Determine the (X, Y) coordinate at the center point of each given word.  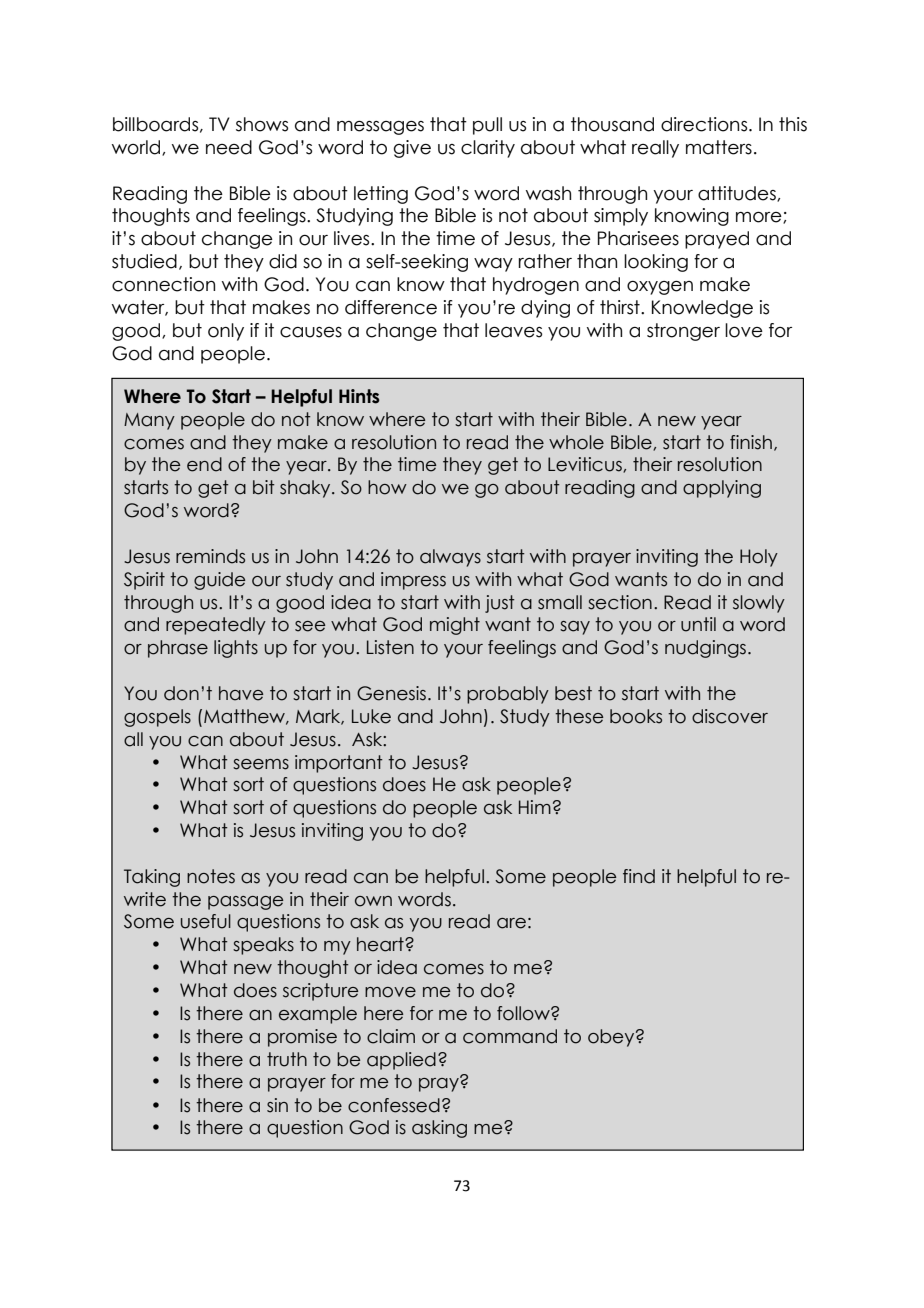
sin (277, 1105)
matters (719, 147)
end (204, 464)
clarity (488, 149)
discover (730, 716)
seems (261, 764)
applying (722, 489)
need (229, 147)
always (450, 558)
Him (535, 807)
